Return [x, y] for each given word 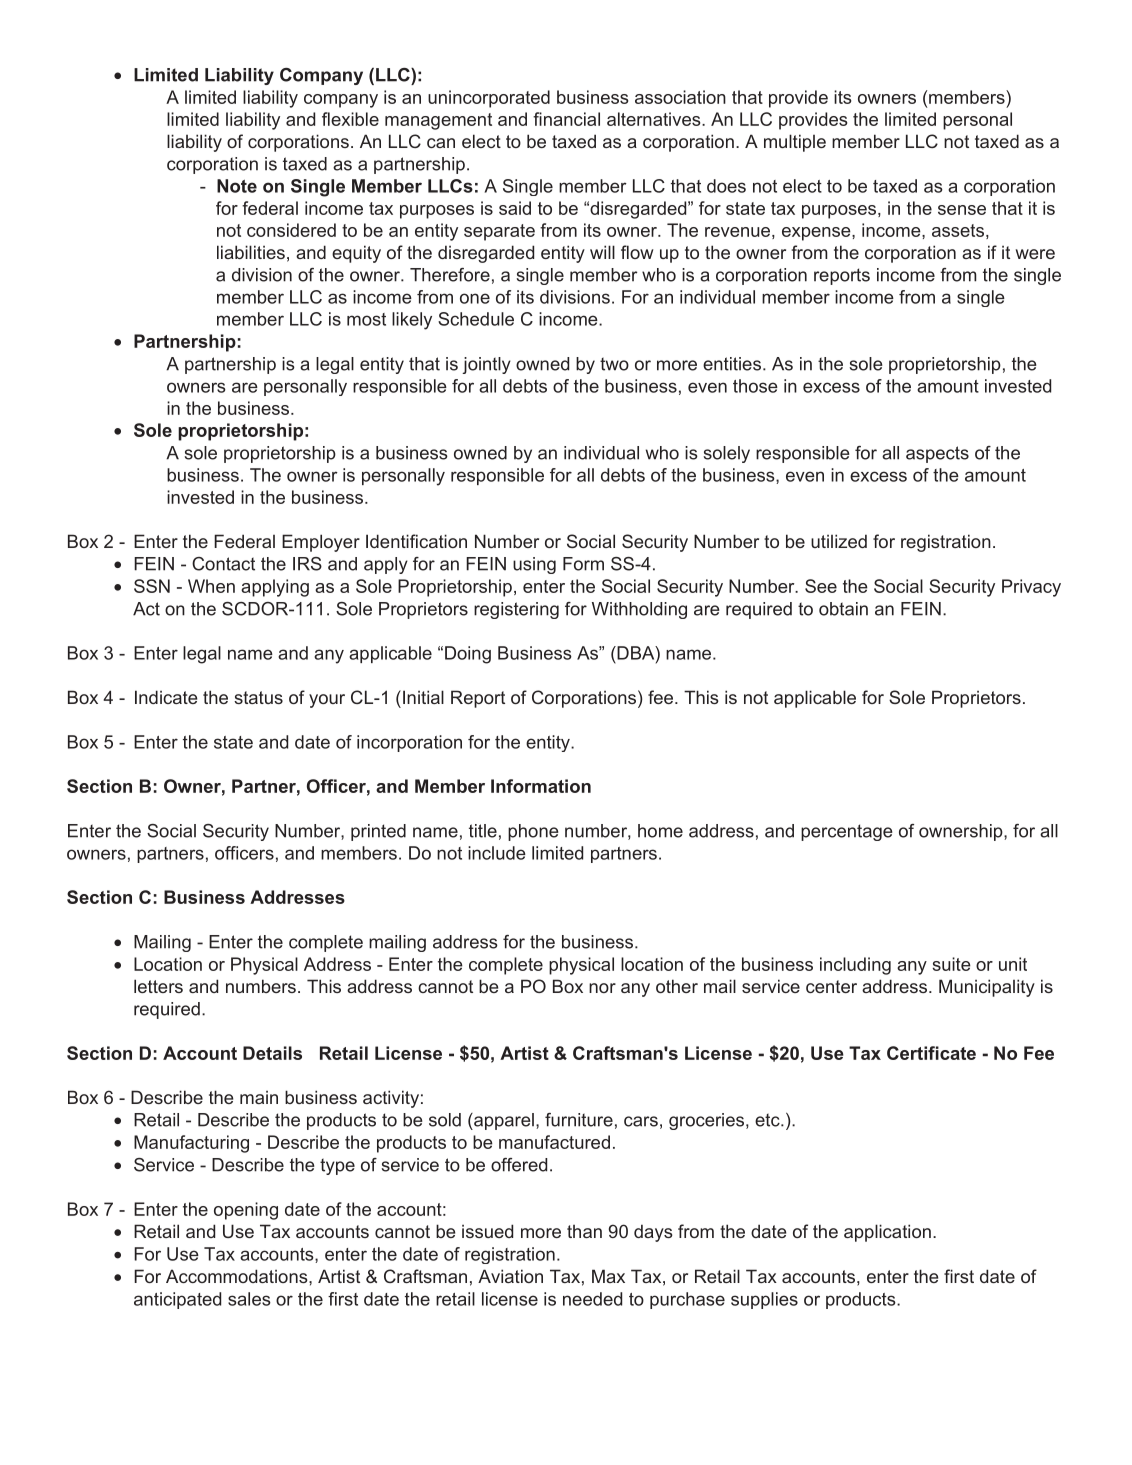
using [534, 565]
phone [533, 832]
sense [962, 210]
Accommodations [238, 1276]
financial [566, 119]
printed [378, 832]
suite [951, 964]
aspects [937, 454]
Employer [321, 543]
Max [608, 1276]
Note [237, 186]
